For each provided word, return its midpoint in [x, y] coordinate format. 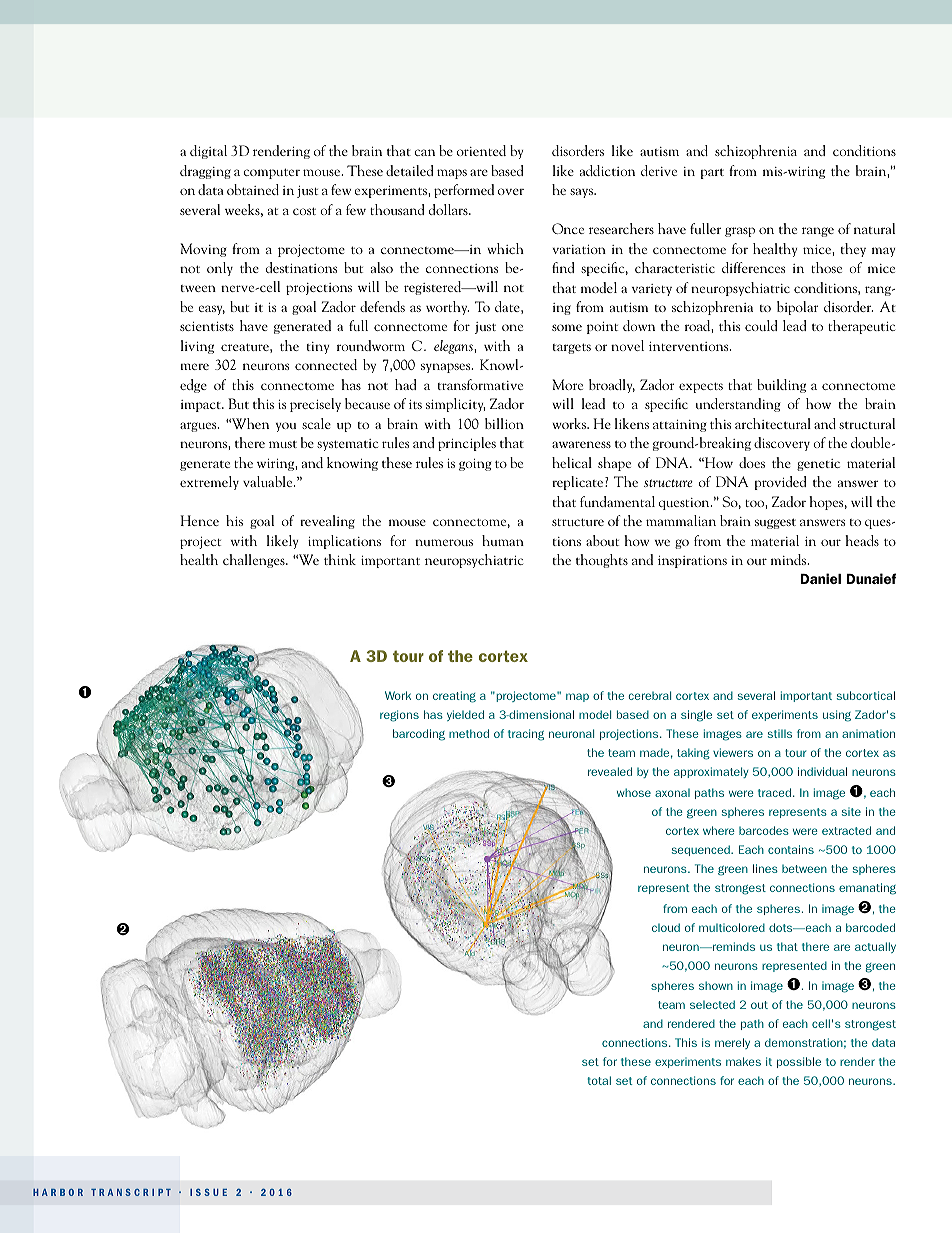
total [599, 1080]
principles [467, 444]
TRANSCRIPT [131, 1192]
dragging [205, 172]
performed [464, 191]
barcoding [419, 735]
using [837, 716]
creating [454, 697]
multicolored [732, 927]
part [712, 173]
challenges [255, 561]
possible [799, 1062]
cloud [666, 927]
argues [199, 427]
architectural [773, 423]
